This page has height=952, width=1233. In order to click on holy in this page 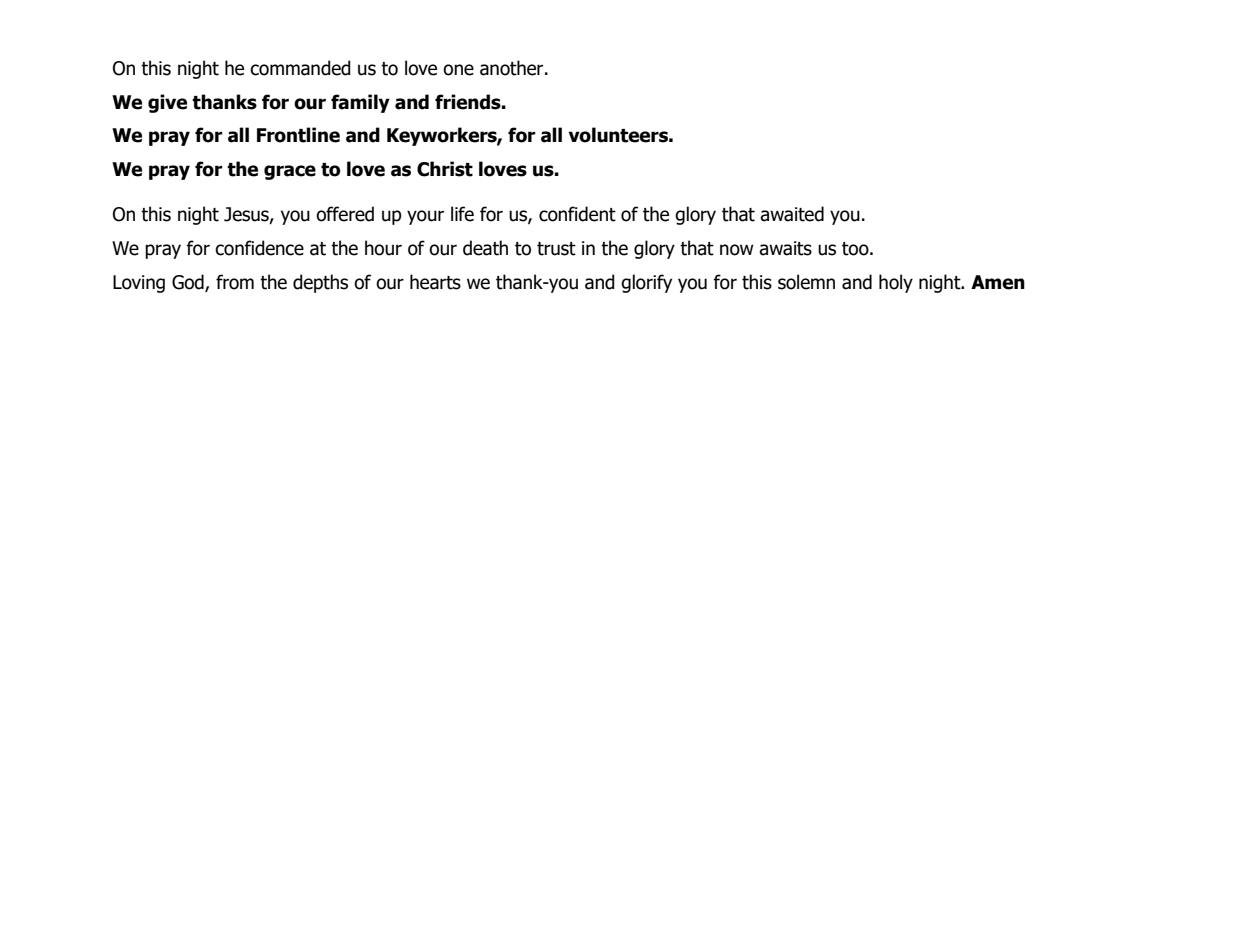, I will do `click(896, 283)`.
